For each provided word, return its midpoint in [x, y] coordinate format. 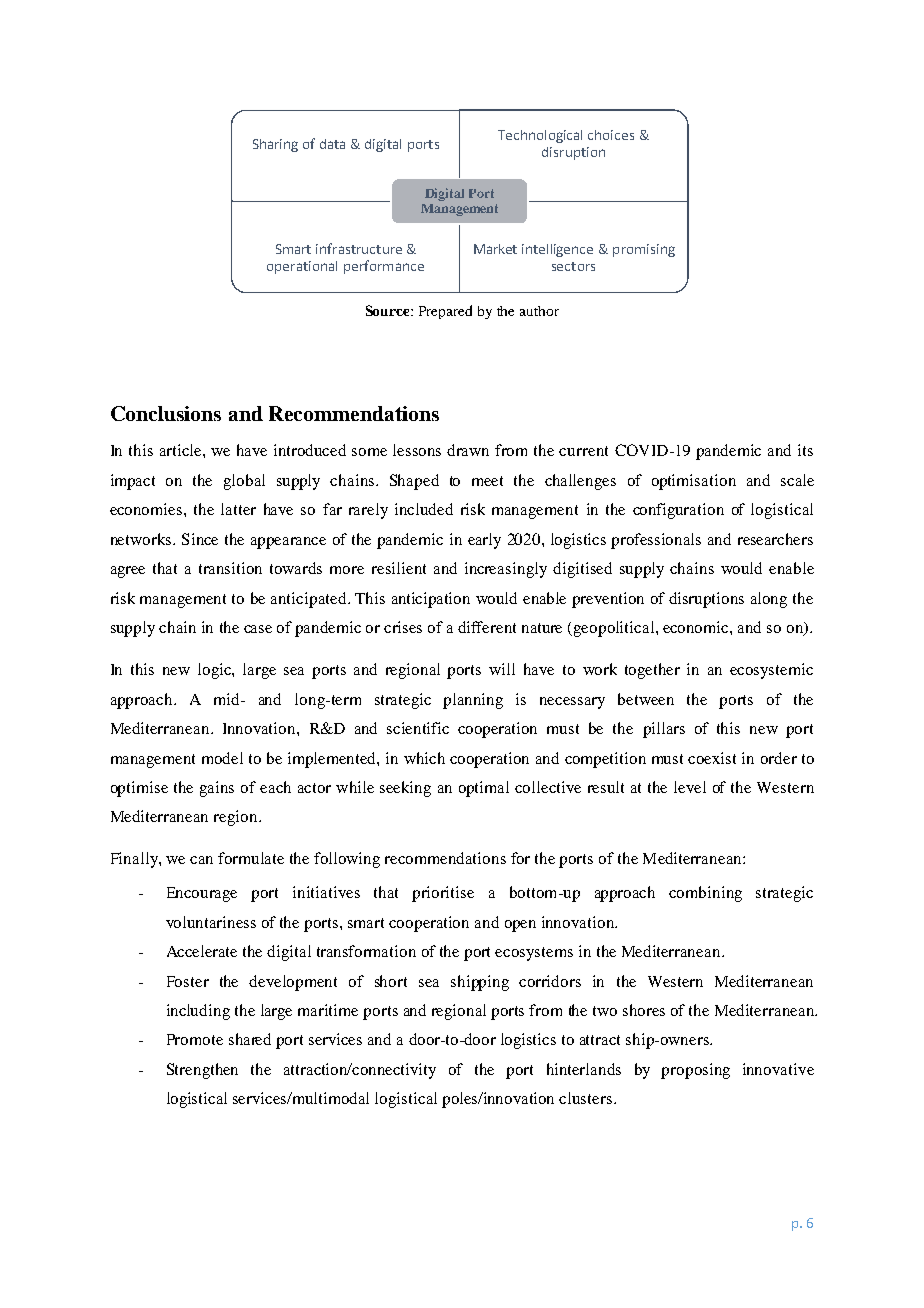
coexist [712, 758]
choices [611, 135]
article [182, 450]
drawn [468, 450]
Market [495, 249]
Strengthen [202, 1071]
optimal [484, 789]
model [222, 758]
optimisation [694, 482]
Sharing [275, 145]
